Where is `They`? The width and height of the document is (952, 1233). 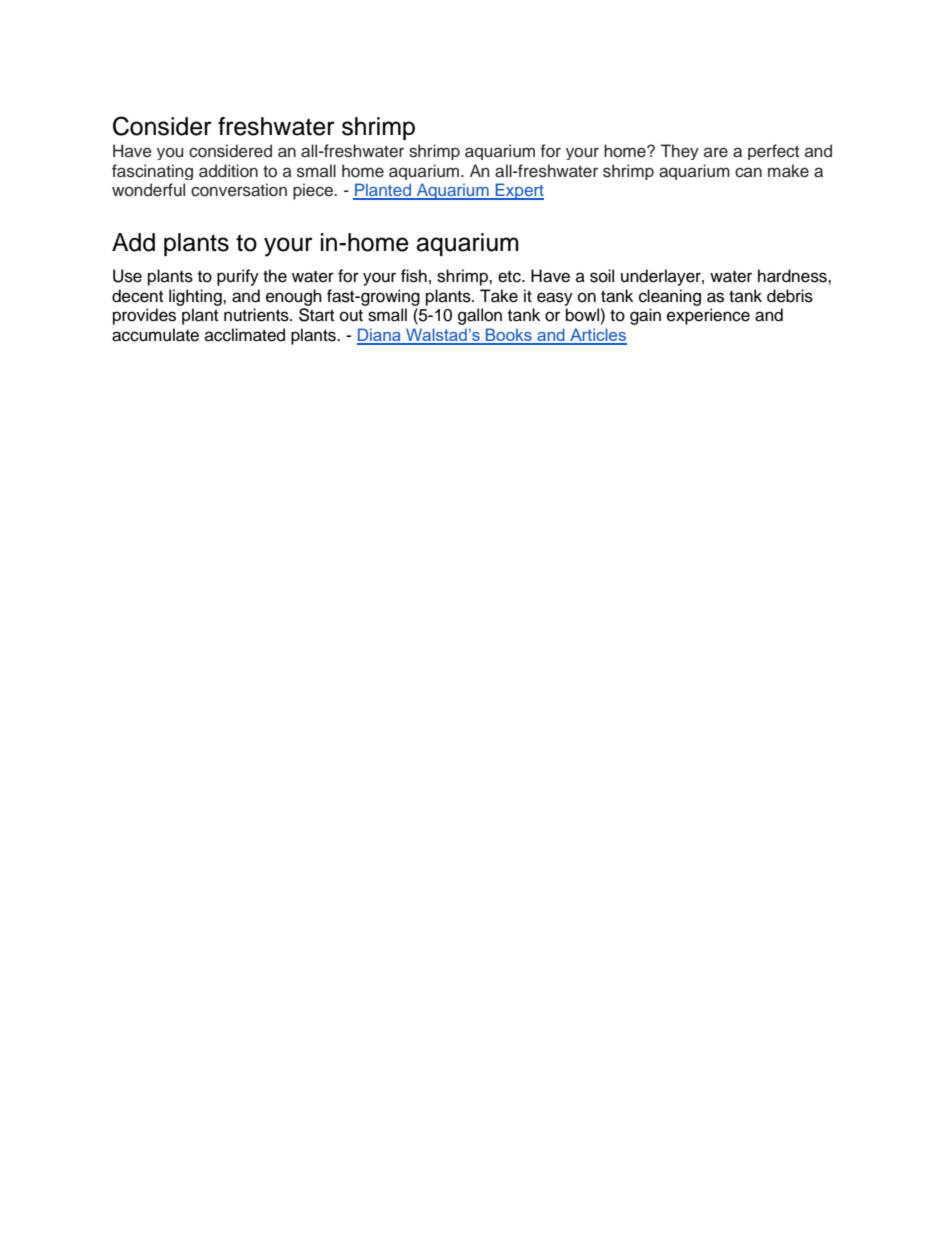 They is located at coordinates (680, 152).
